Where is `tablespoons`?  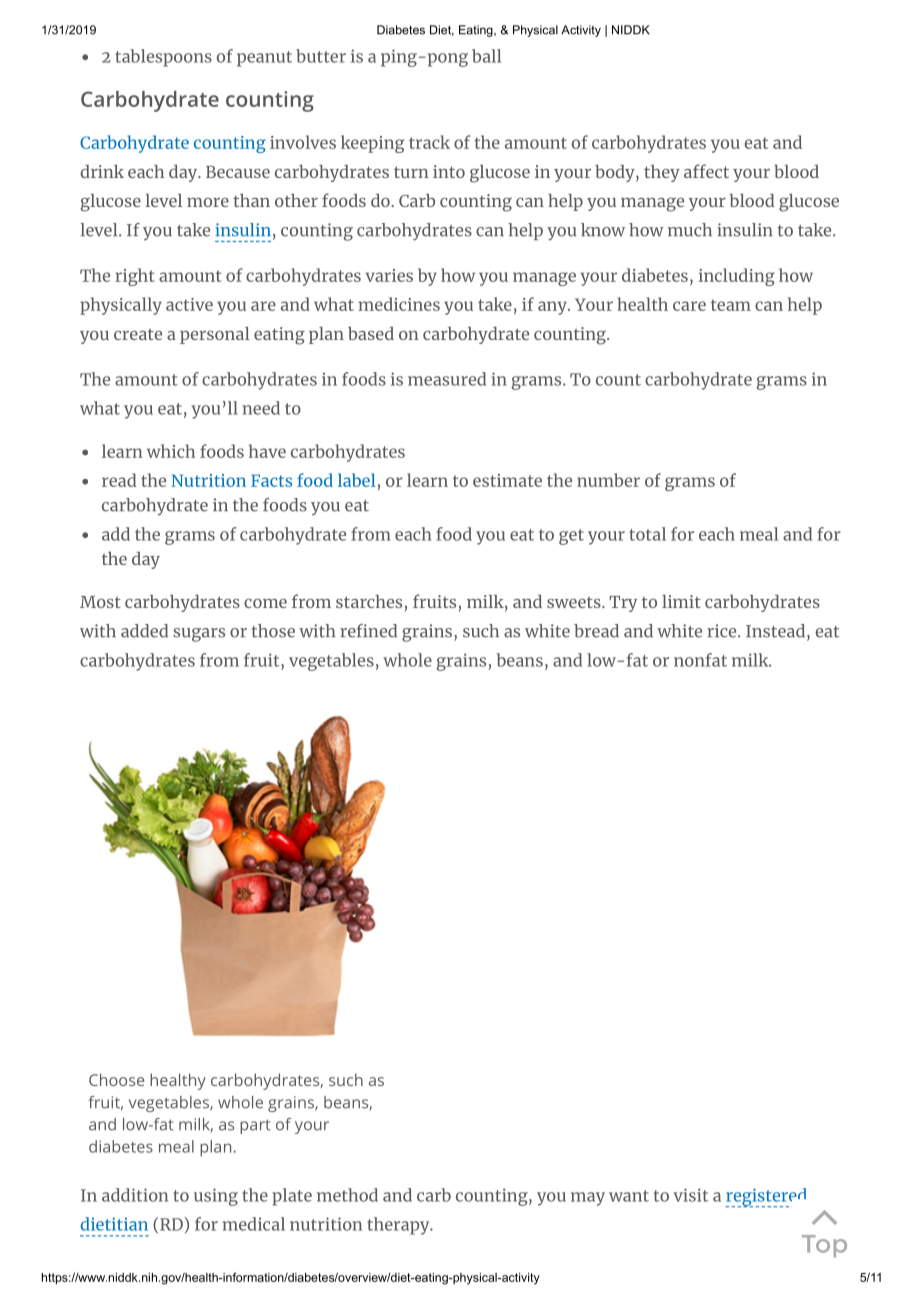
tablespoons is located at coordinates (163, 58).
